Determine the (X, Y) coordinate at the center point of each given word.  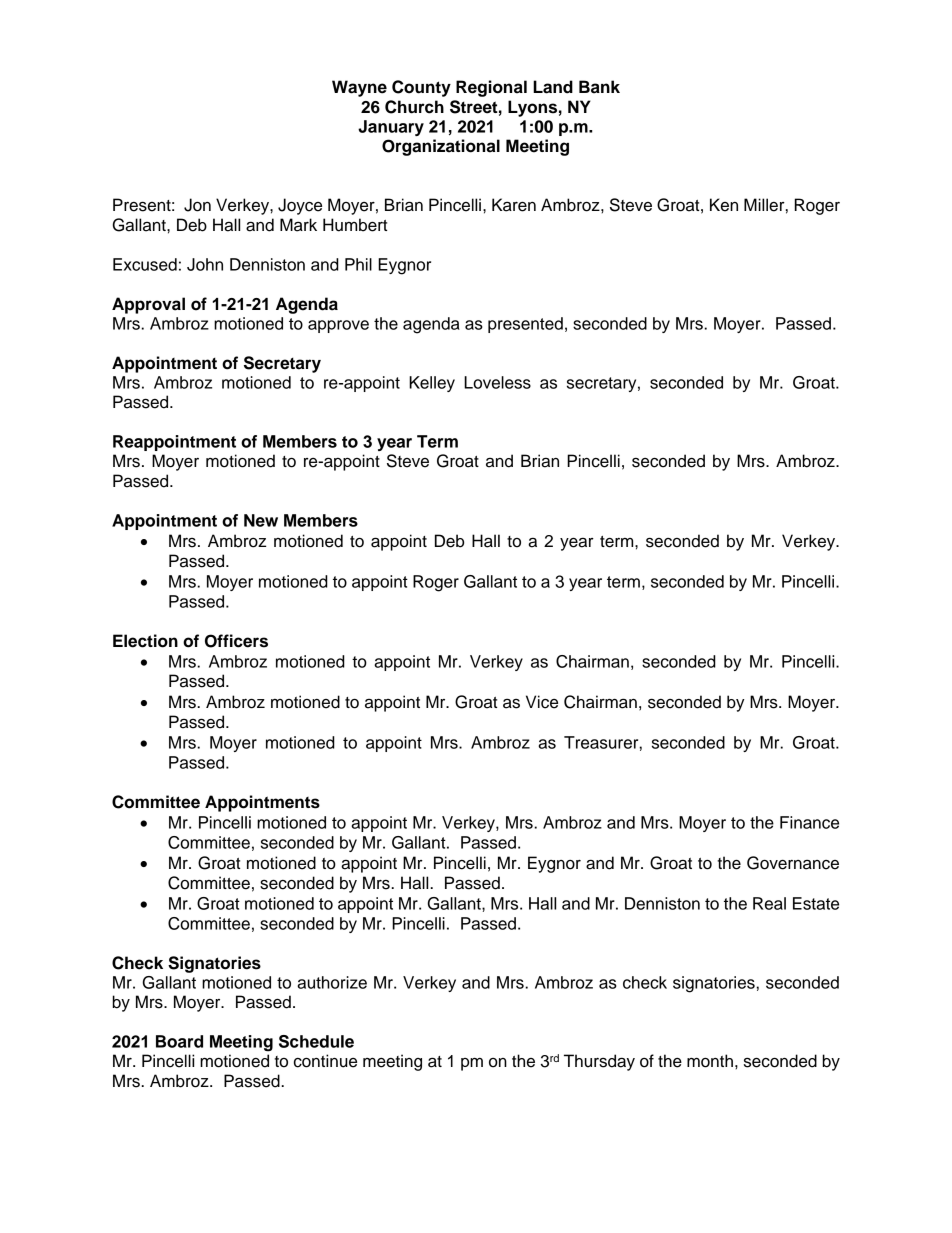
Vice (542, 702)
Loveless (497, 382)
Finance (809, 822)
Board (179, 1041)
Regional (491, 88)
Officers (236, 641)
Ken (724, 205)
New (261, 520)
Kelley (432, 384)
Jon (197, 205)
